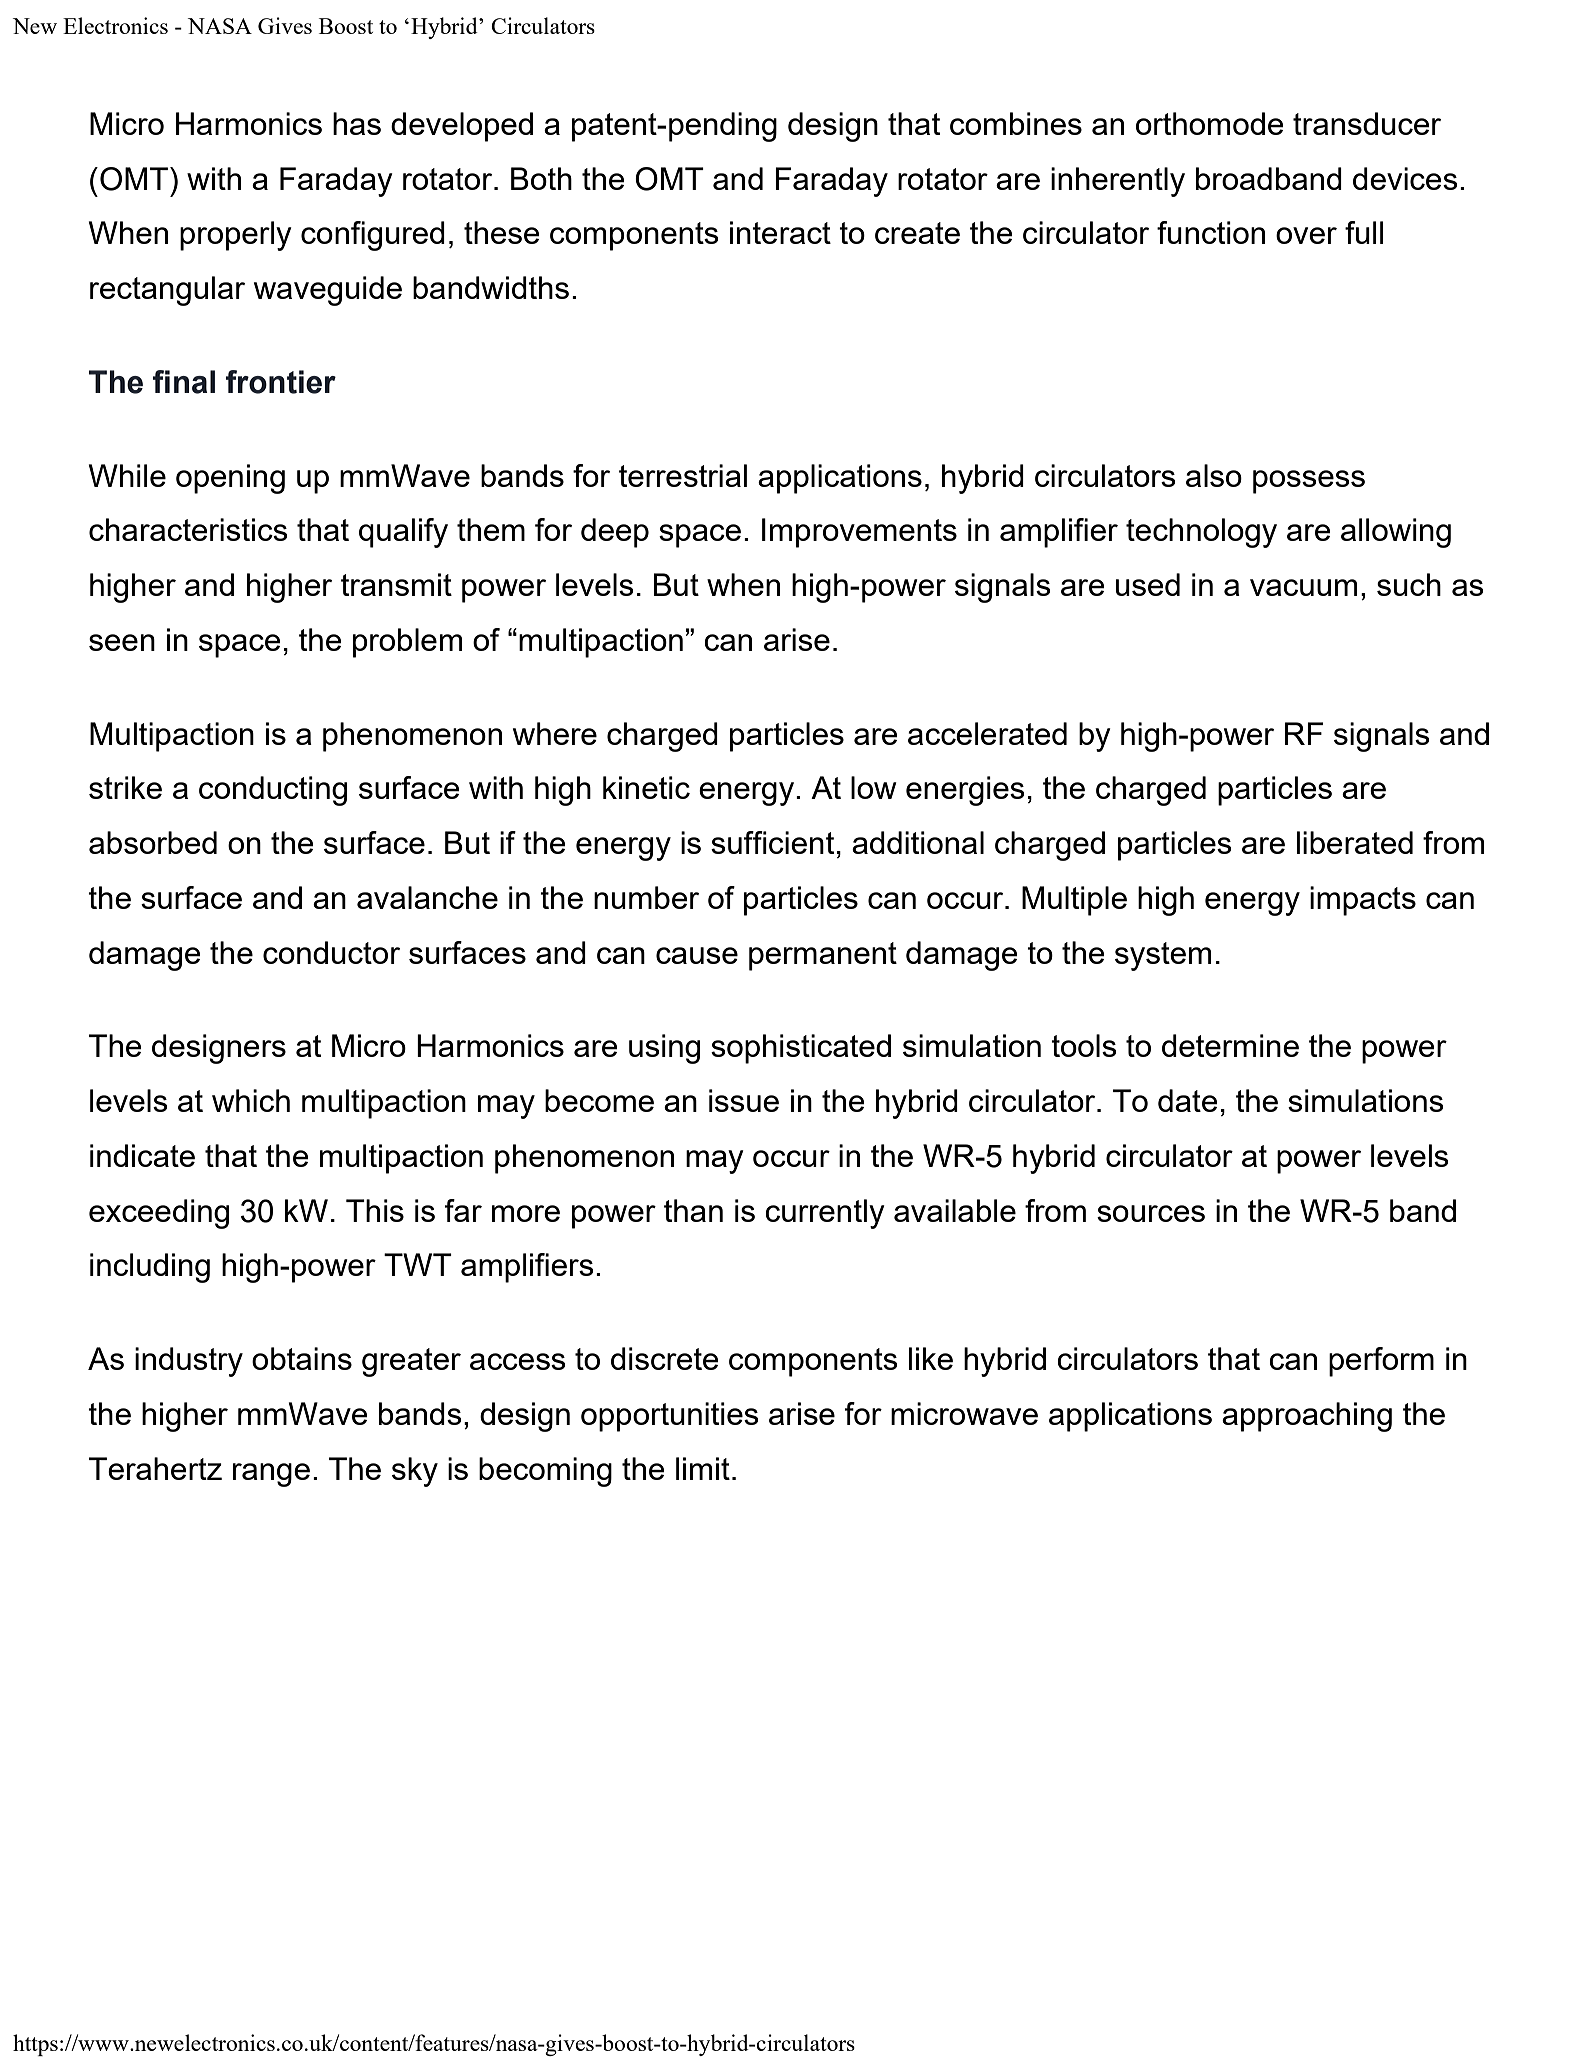  What do you see at coordinates (230, 479) in the screenshot?
I see `opening` at bounding box center [230, 479].
